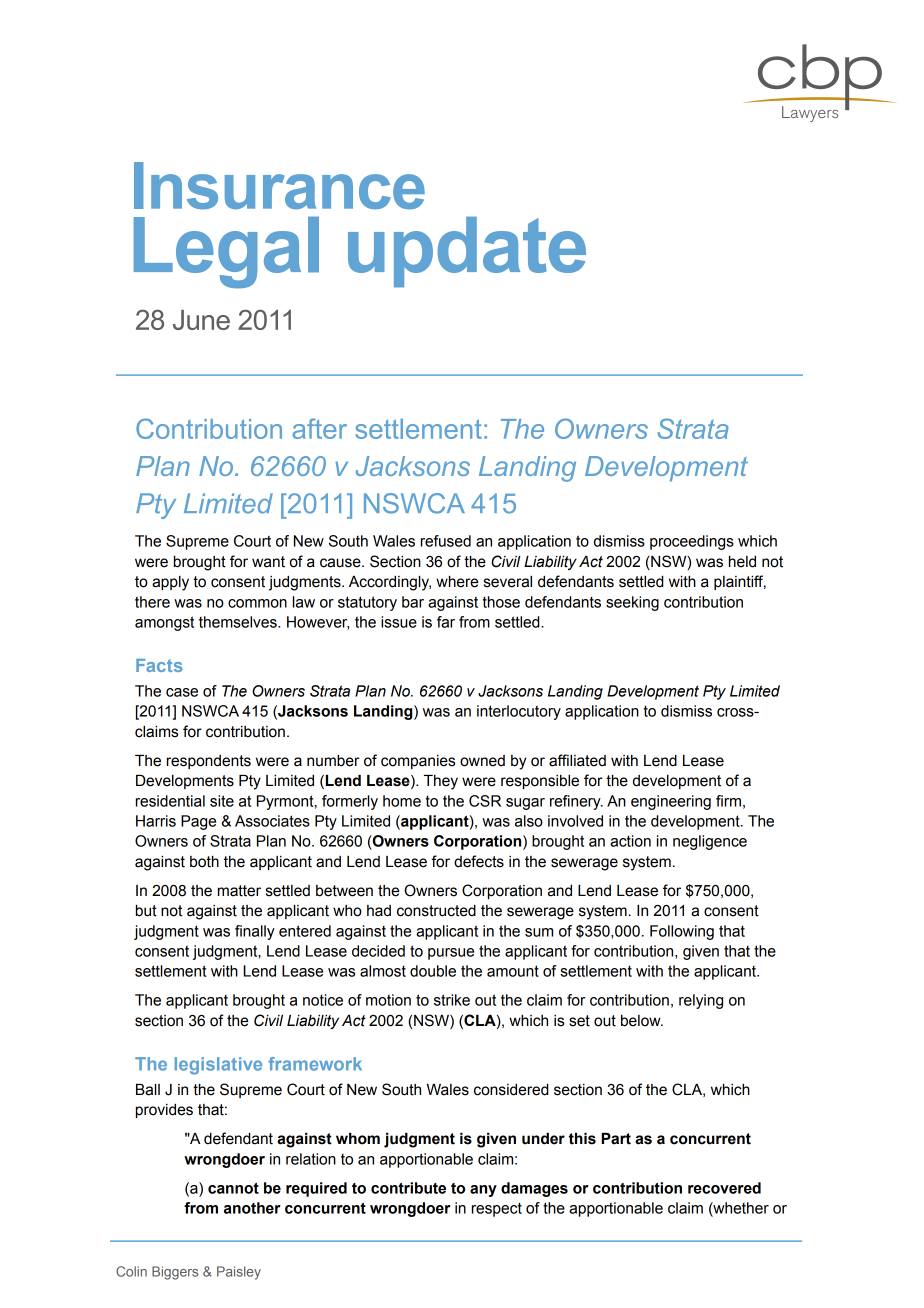 The height and width of the document is (1308, 924). Describe the element at coordinates (418, 762) in the document. I see `companies` at that location.
